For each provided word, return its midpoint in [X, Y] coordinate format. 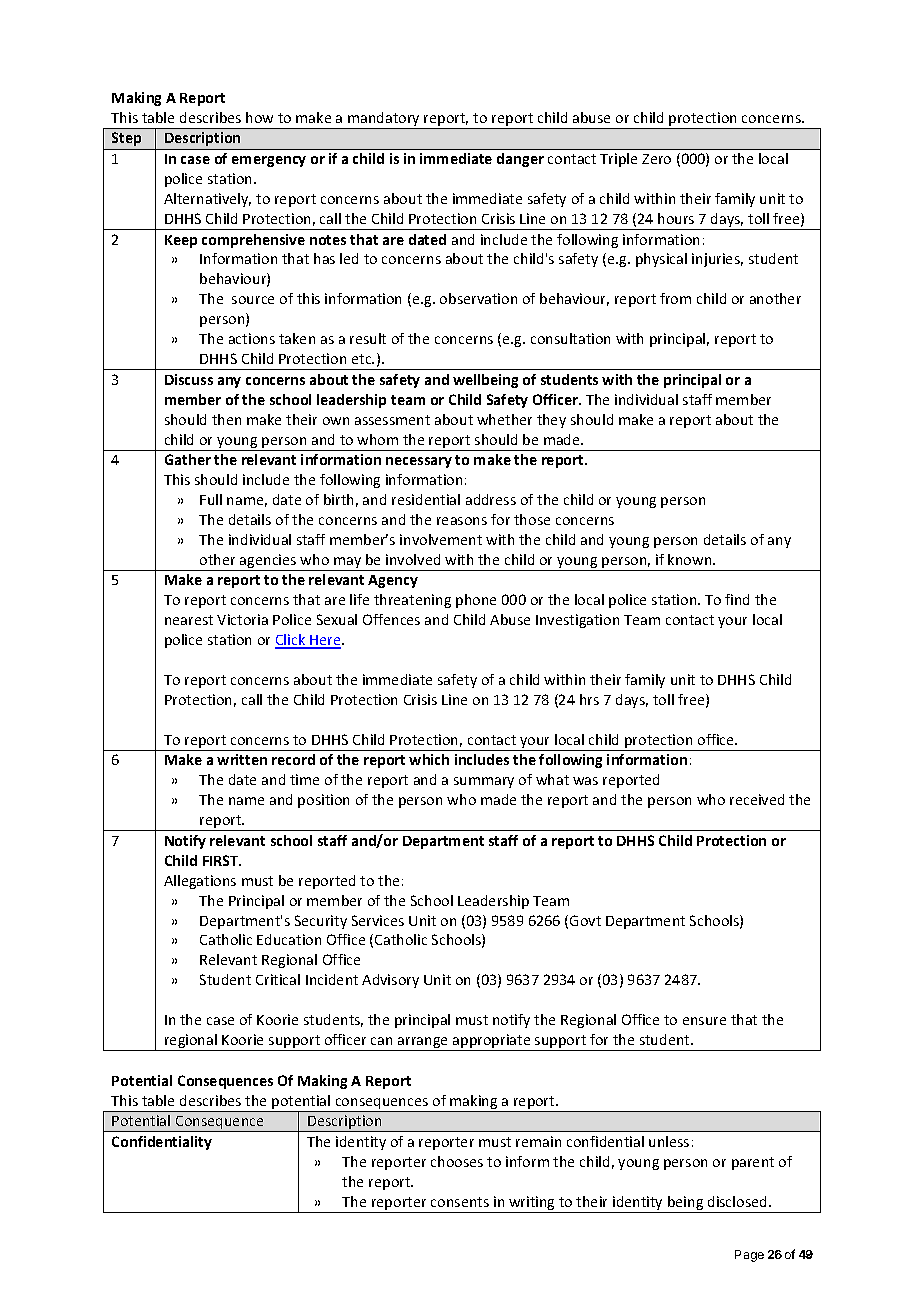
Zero [656, 159]
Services [378, 920]
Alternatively [207, 200]
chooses [457, 1161]
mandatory [384, 120]
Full [211, 499]
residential [426, 499]
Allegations [200, 882]
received [757, 799]
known [691, 559]
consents [460, 1202]
